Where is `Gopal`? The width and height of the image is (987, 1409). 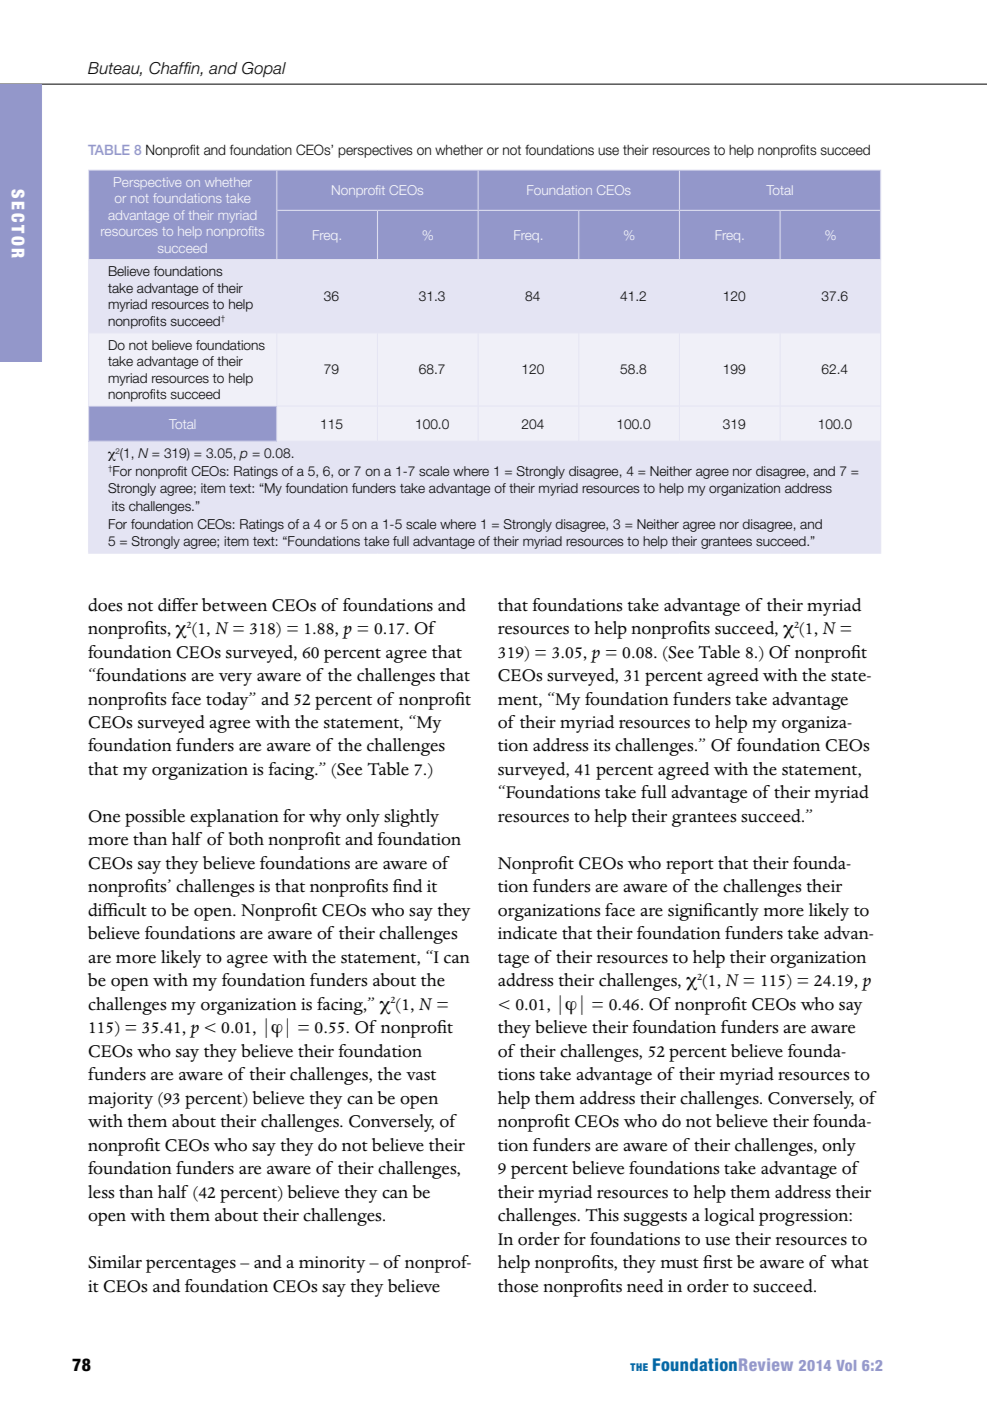 Gopal is located at coordinates (264, 69).
